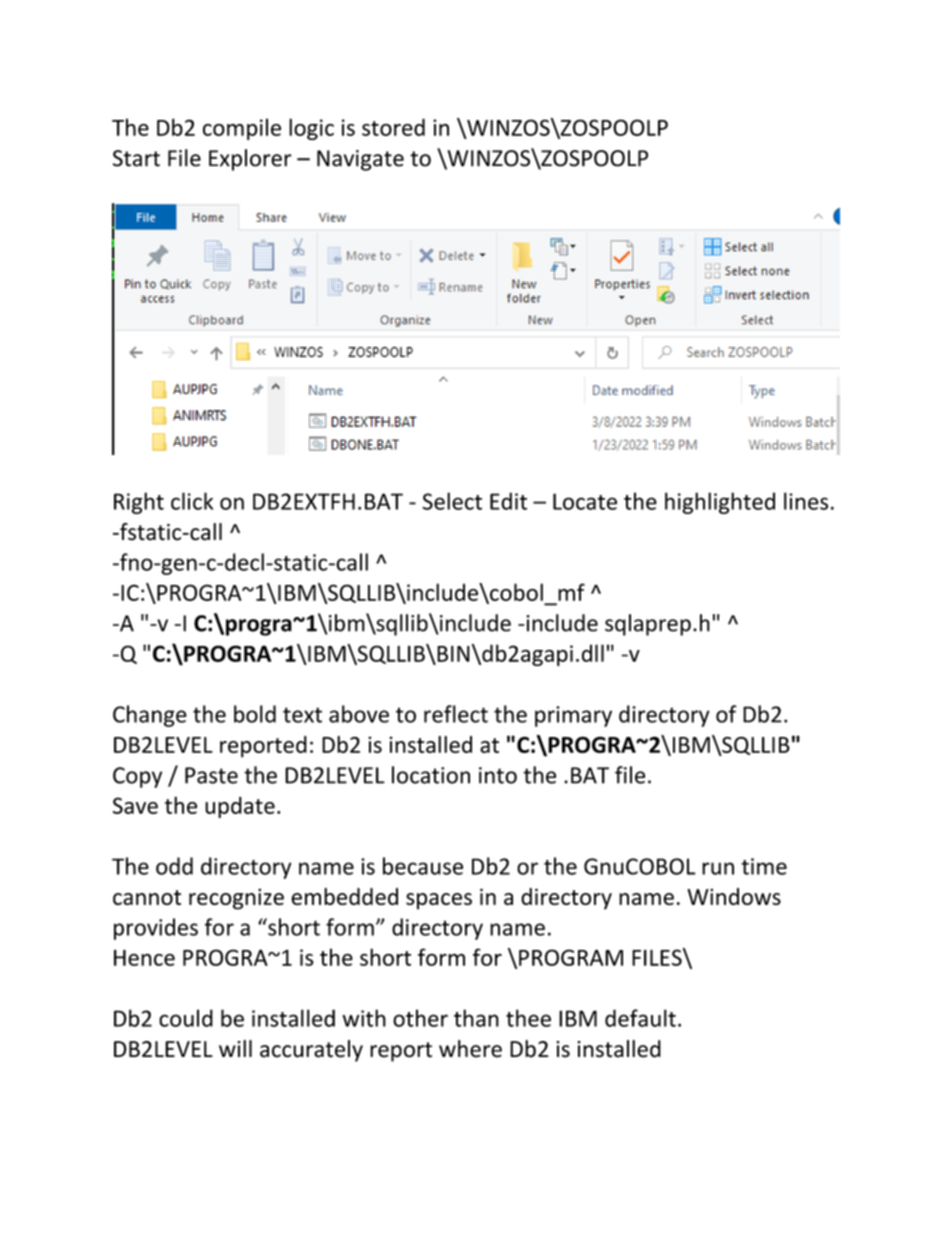 This screenshot has width=952, height=1233. What do you see at coordinates (186, 1018) in the screenshot?
I see `could` at bounding box center [186, 1018].
